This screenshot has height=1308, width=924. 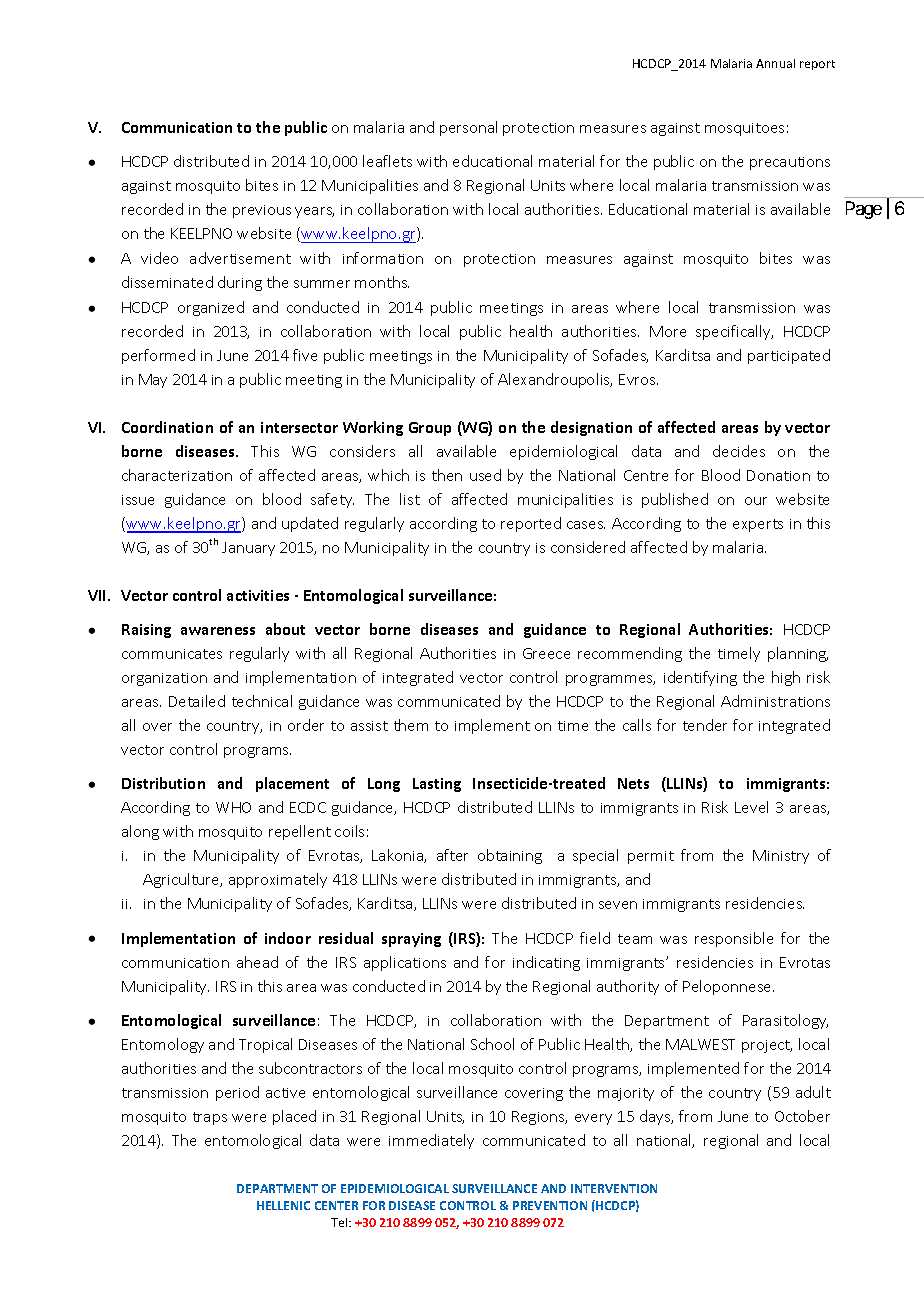 I want to click on Ministry, so click(x=781, y=857).
